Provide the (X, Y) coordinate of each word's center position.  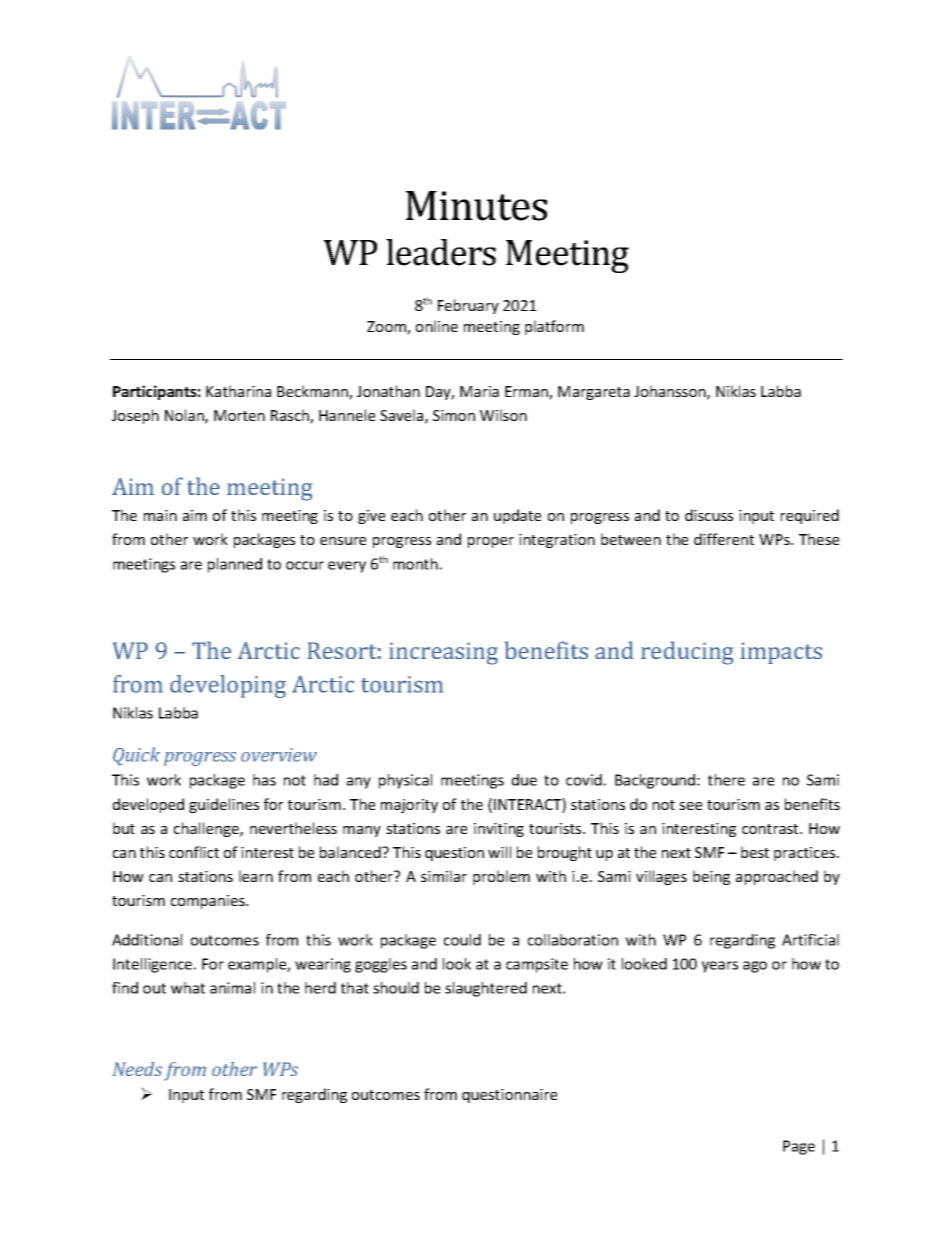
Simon (454, 415)
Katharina (238, 391)
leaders (441, 252)
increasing (443, 653)
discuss (709, 515)
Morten (239, 415)
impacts (781, 653)
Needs (137, 1069)
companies (209, 902)
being (711, 877)
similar (444, 876)
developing (228, 686)
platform (554, 327)
